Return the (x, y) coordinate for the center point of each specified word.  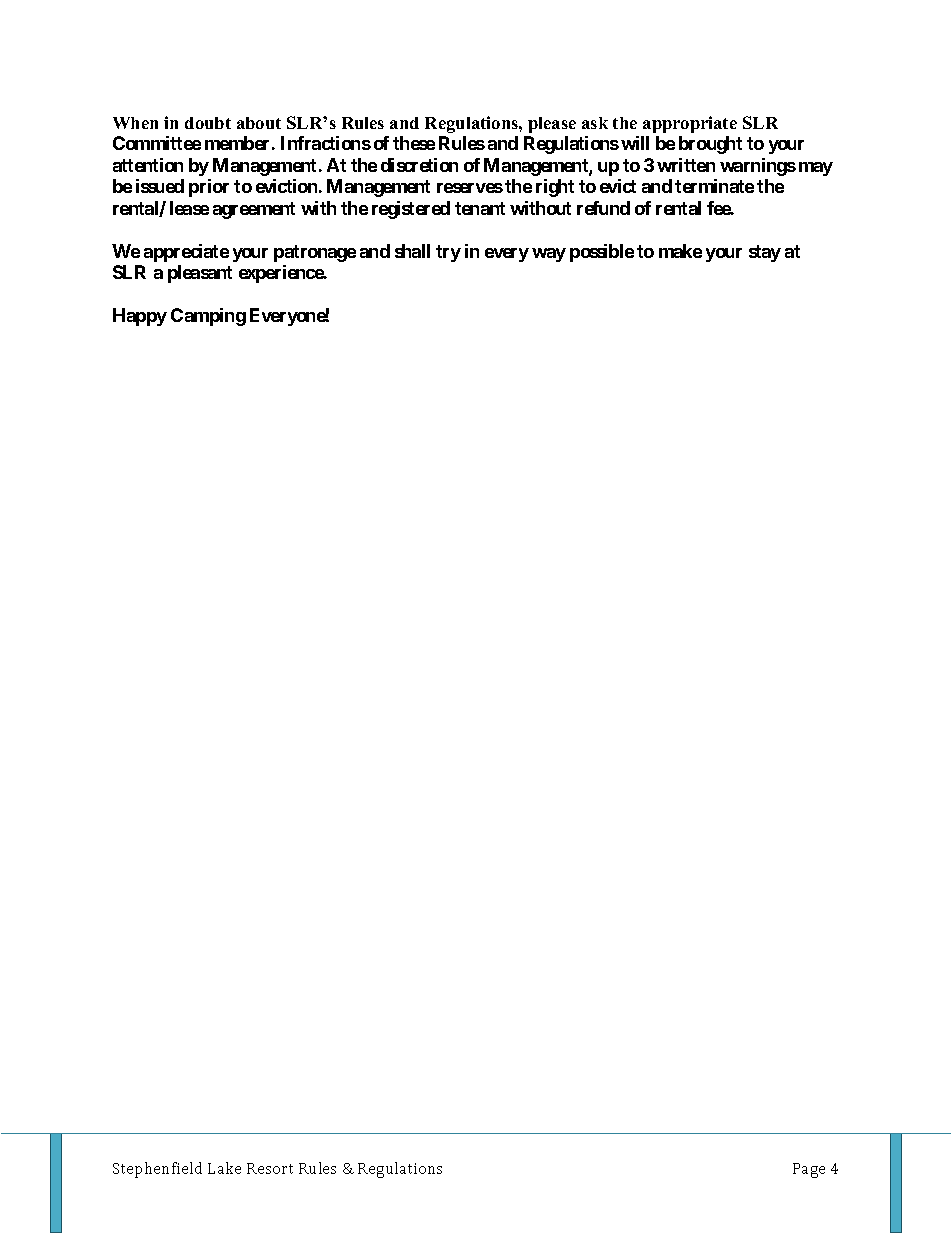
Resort (270, 1168)
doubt (208, 123)
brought (710, 145)
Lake (224, 1168)
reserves (470, 188)
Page (809, 1170)
